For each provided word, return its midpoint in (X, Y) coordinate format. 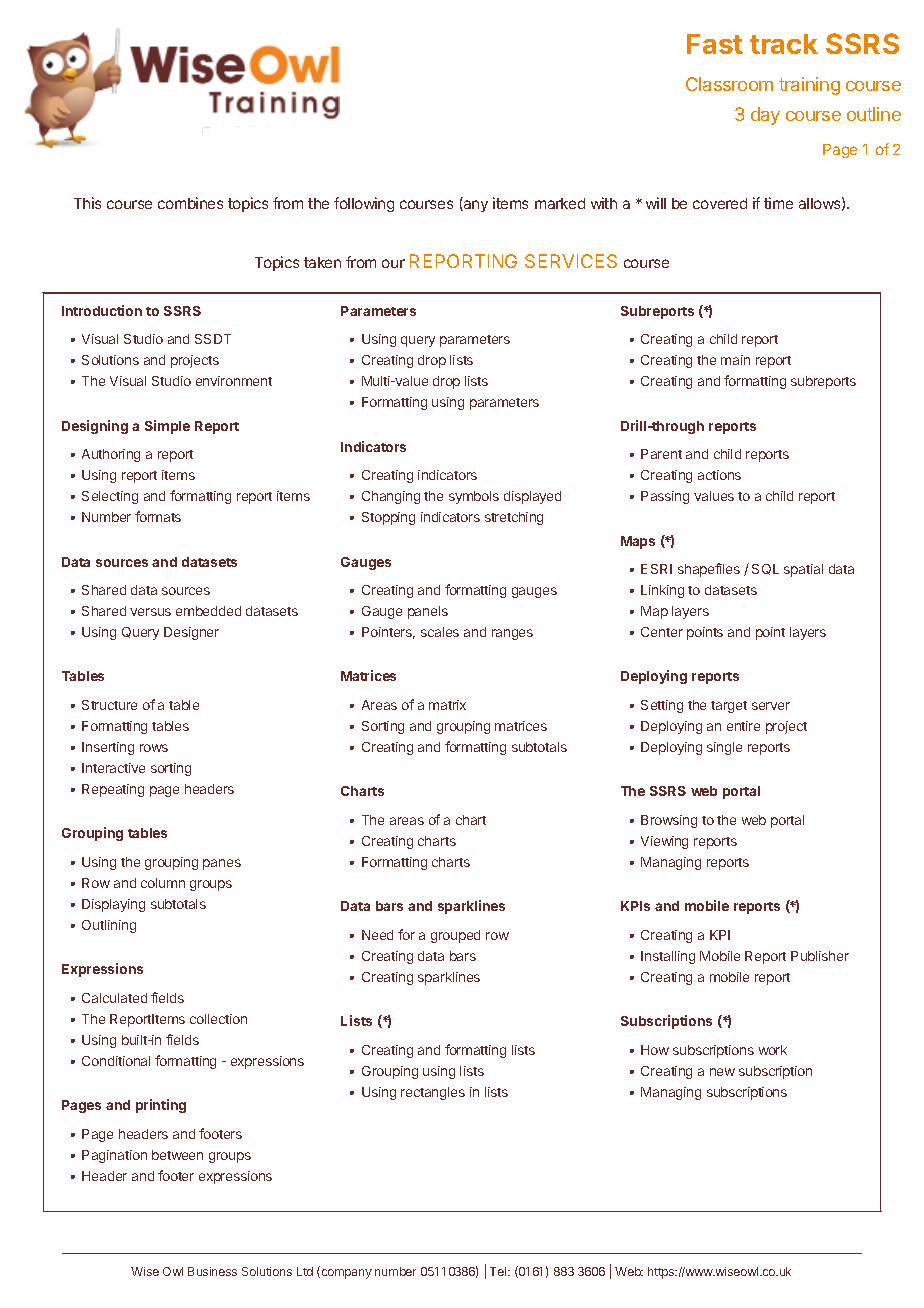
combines (190, 203)
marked (560, 203)
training (809, 86)
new (722, 1072)
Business (212, 1271)
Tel (499, 1271)
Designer (191, 633)
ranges (512, 634)
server (771, 706)
